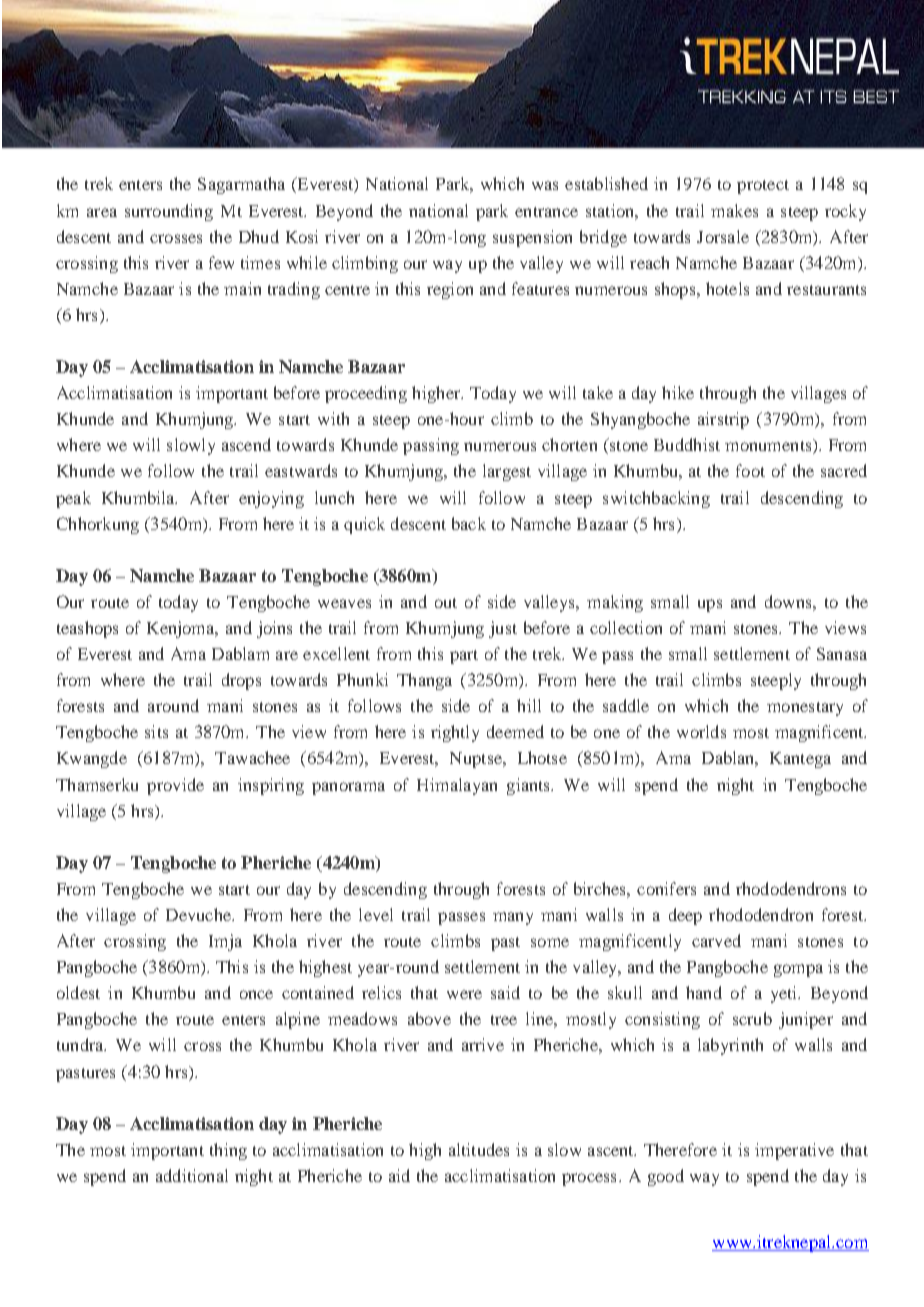 The height and width of the image is (1307, 924). I want to click on drops, so click(241, 681).
